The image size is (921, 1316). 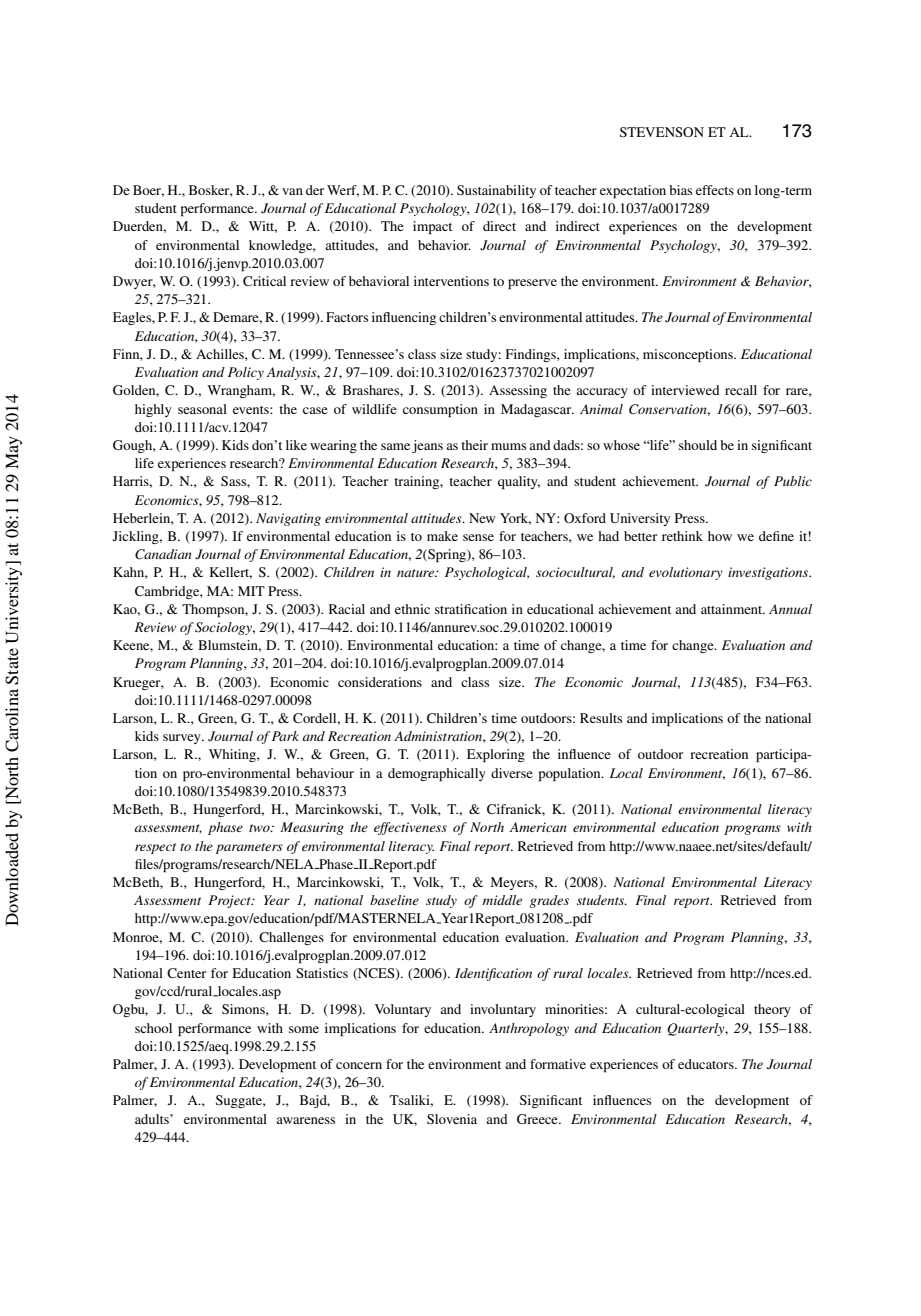 What do you see at coordinates (412, 609) in the page?
I see `ethnic` at bounding box center [412, 609].
